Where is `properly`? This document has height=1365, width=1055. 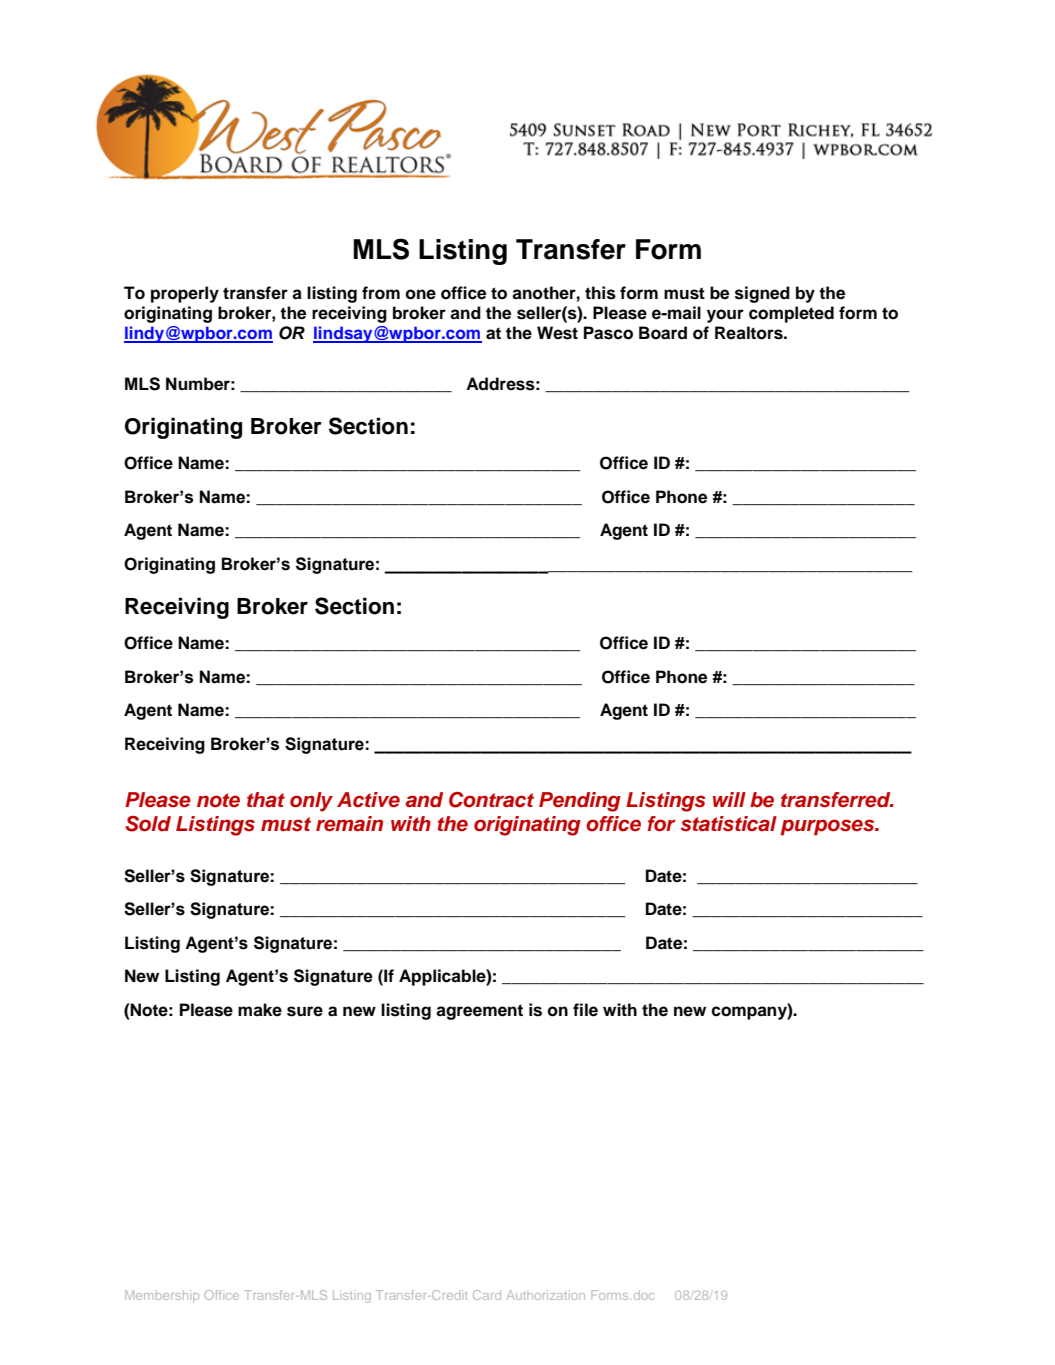 properly is located at coordinates (185, 294).
